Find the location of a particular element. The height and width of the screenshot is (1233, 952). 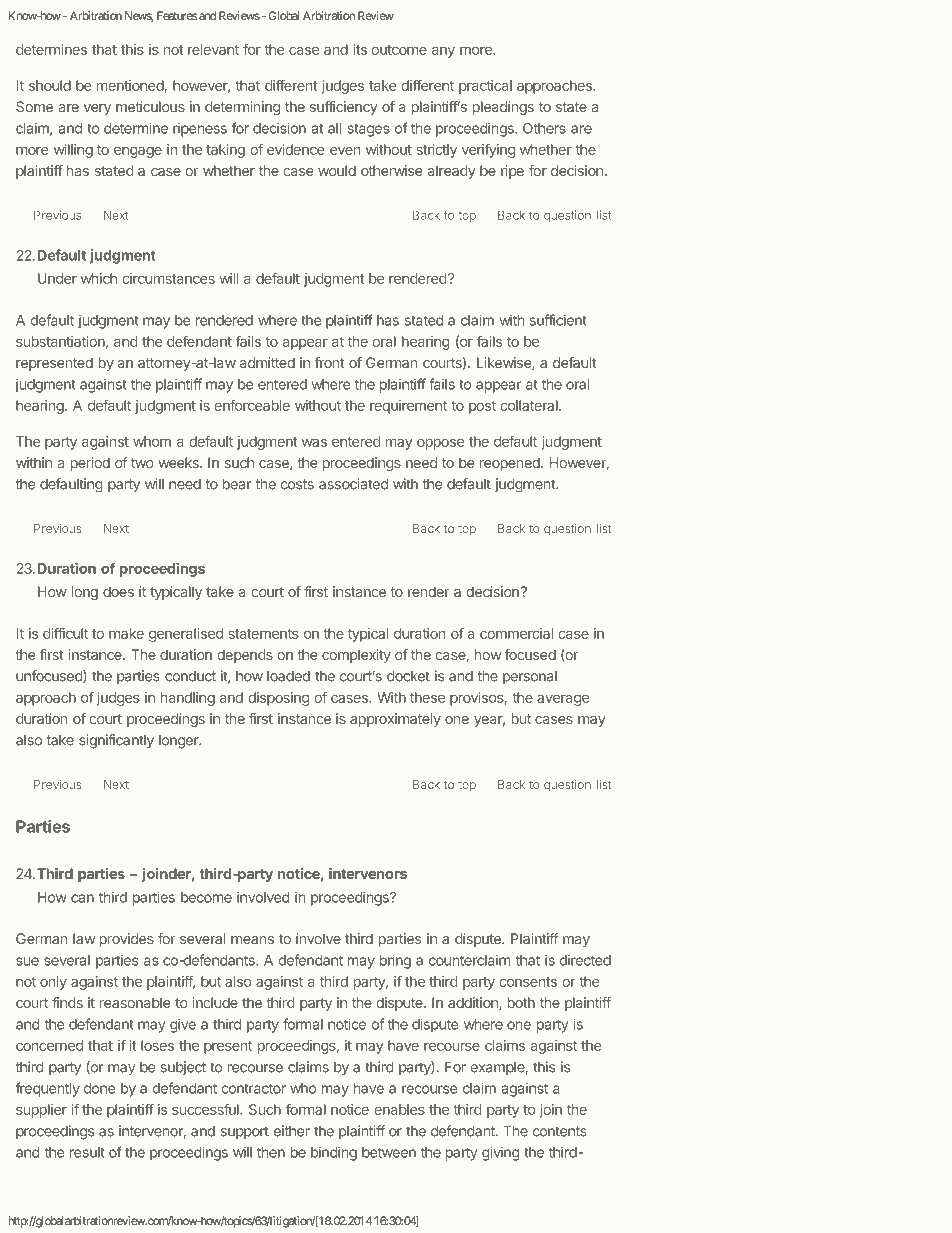

done is located at coordinates (99, 1088).
